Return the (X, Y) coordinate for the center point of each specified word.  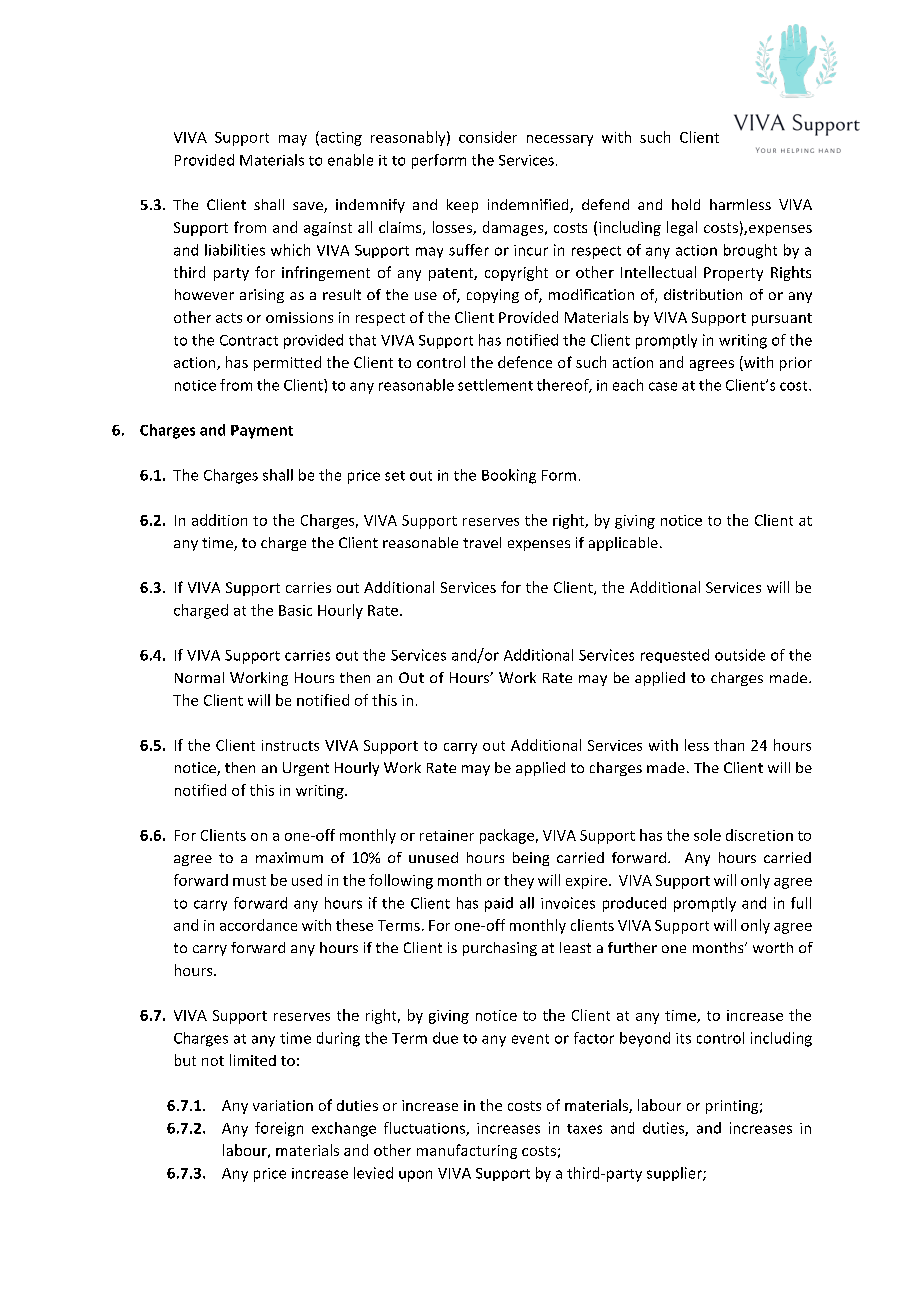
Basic (295, 610)
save (309, 207)
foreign (279, 1129)
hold (686, 204)
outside (740, 655)
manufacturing (467, 1151)
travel (482, 542)
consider (488, 137)
